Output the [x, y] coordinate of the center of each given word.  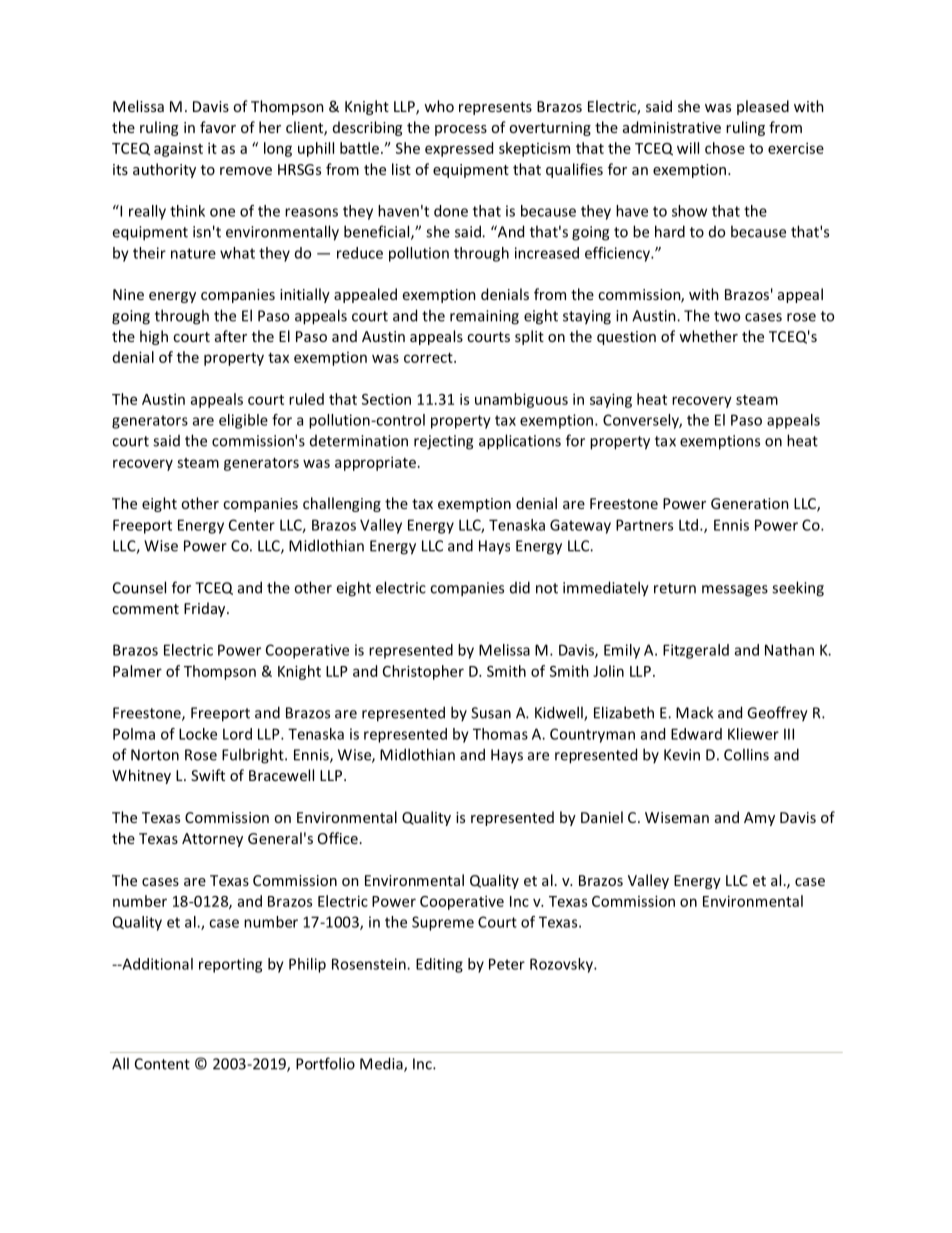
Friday [206, 609]
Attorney [212, 840]
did [520, 587]
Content [162, 1064]
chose [725, 148]
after [231, 336]
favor [218, 127]
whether [708, 336]
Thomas [500, 734]
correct [429, 358]
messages [735, 591]
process [461, 130]
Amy [759, 819]
